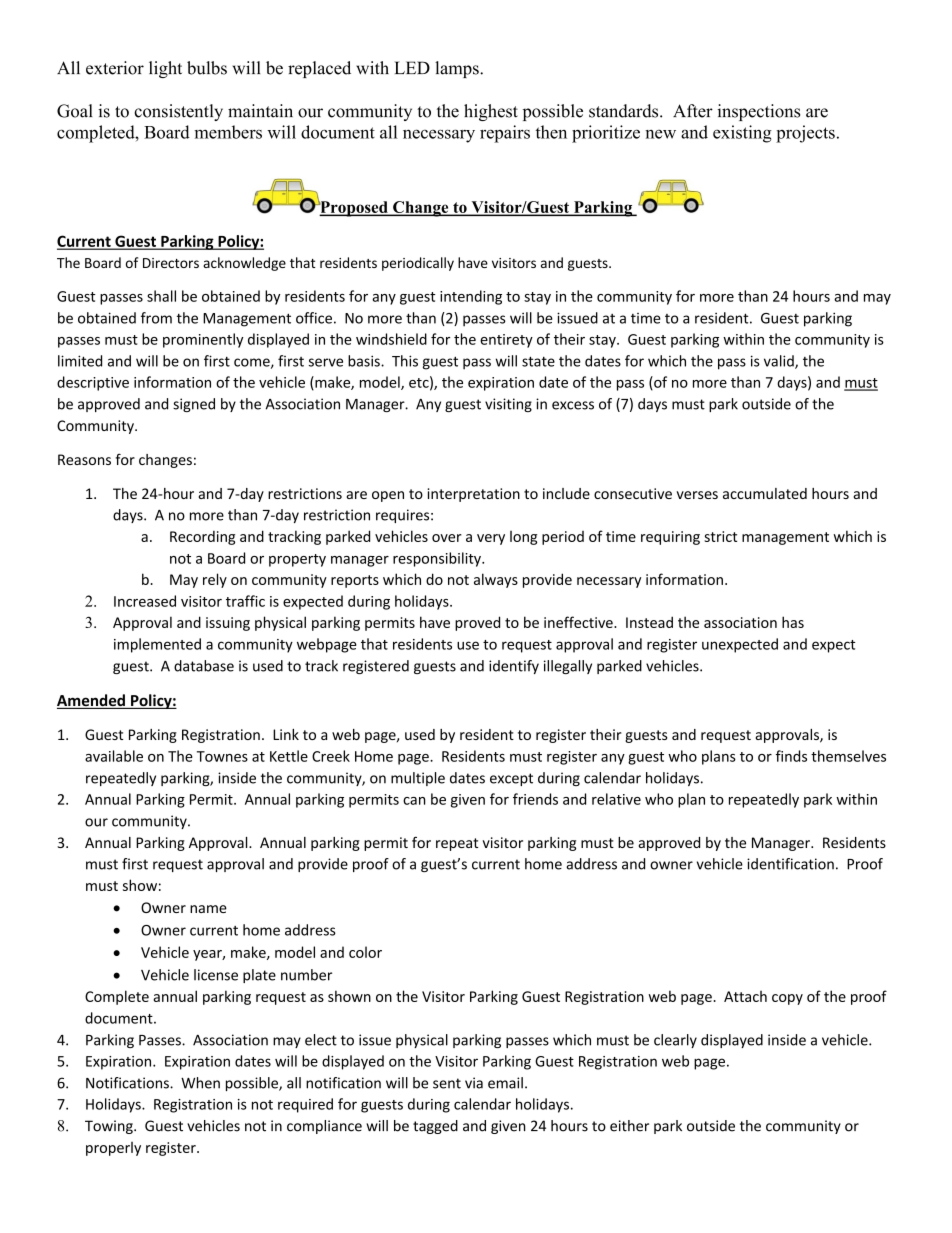  I want to click on inspections, so click(758, 112).
